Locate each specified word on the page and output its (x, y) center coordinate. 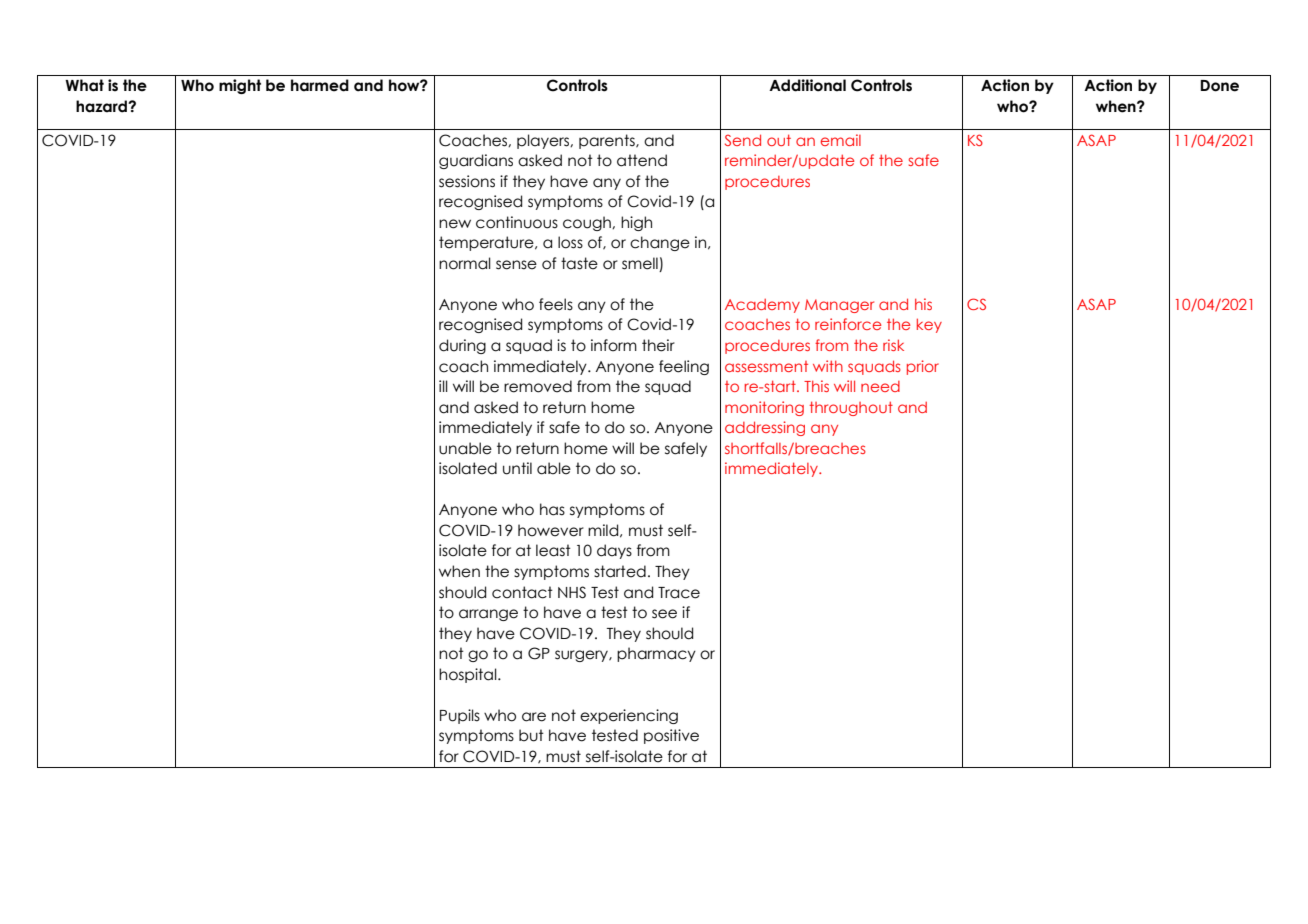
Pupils (460, 716)
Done (1220, 86)
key (929, 325)
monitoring (764, 408)
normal (465, 263)
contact (522, 592)
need (880, 386)
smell (641, 264)
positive (671, 736)
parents (608, 141)
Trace (679, 593)
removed (538, 386)
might (240, 86)
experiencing (629, 716)
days (614, 551)
